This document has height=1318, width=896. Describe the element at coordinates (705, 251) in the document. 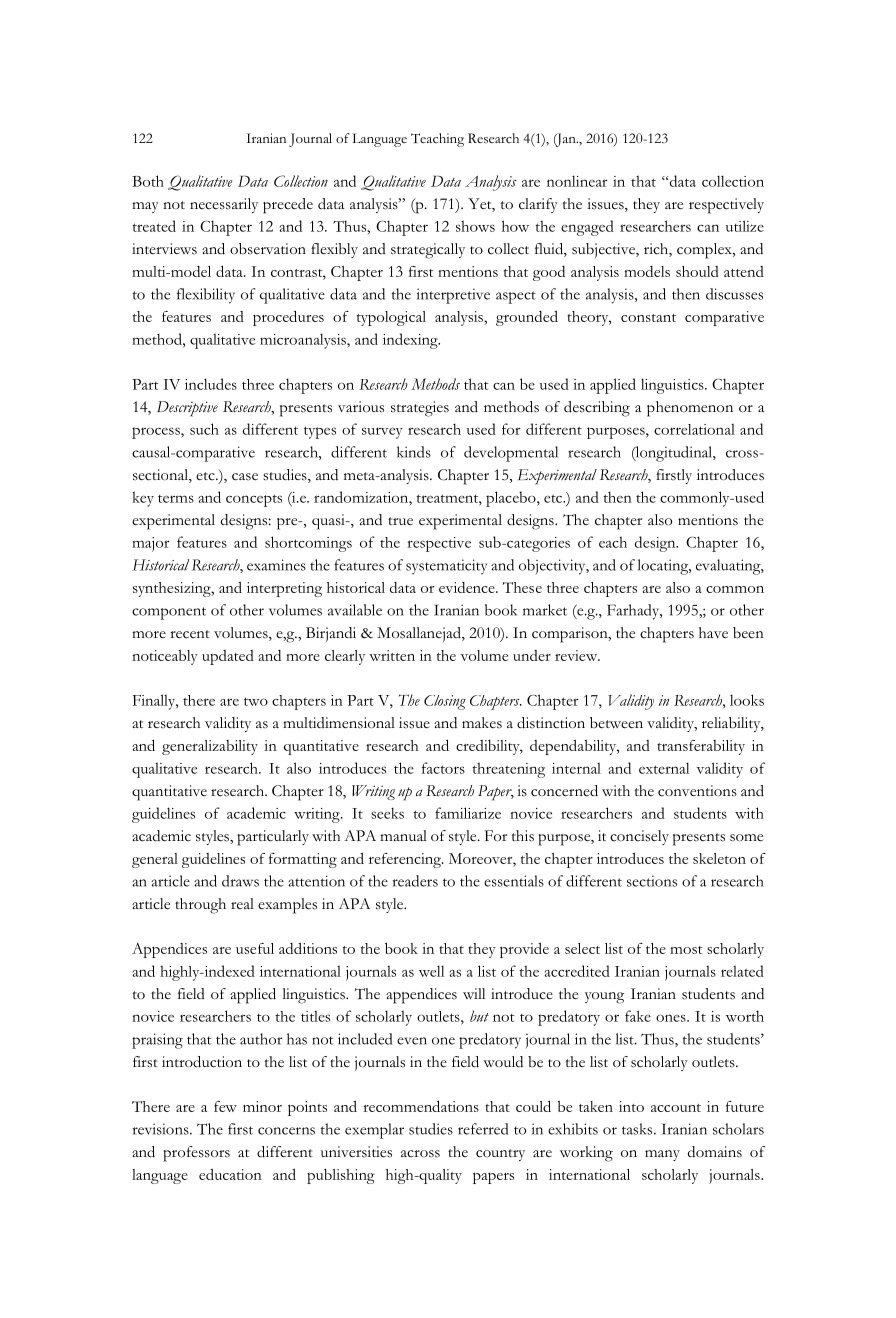

I see `complex` at that location.
